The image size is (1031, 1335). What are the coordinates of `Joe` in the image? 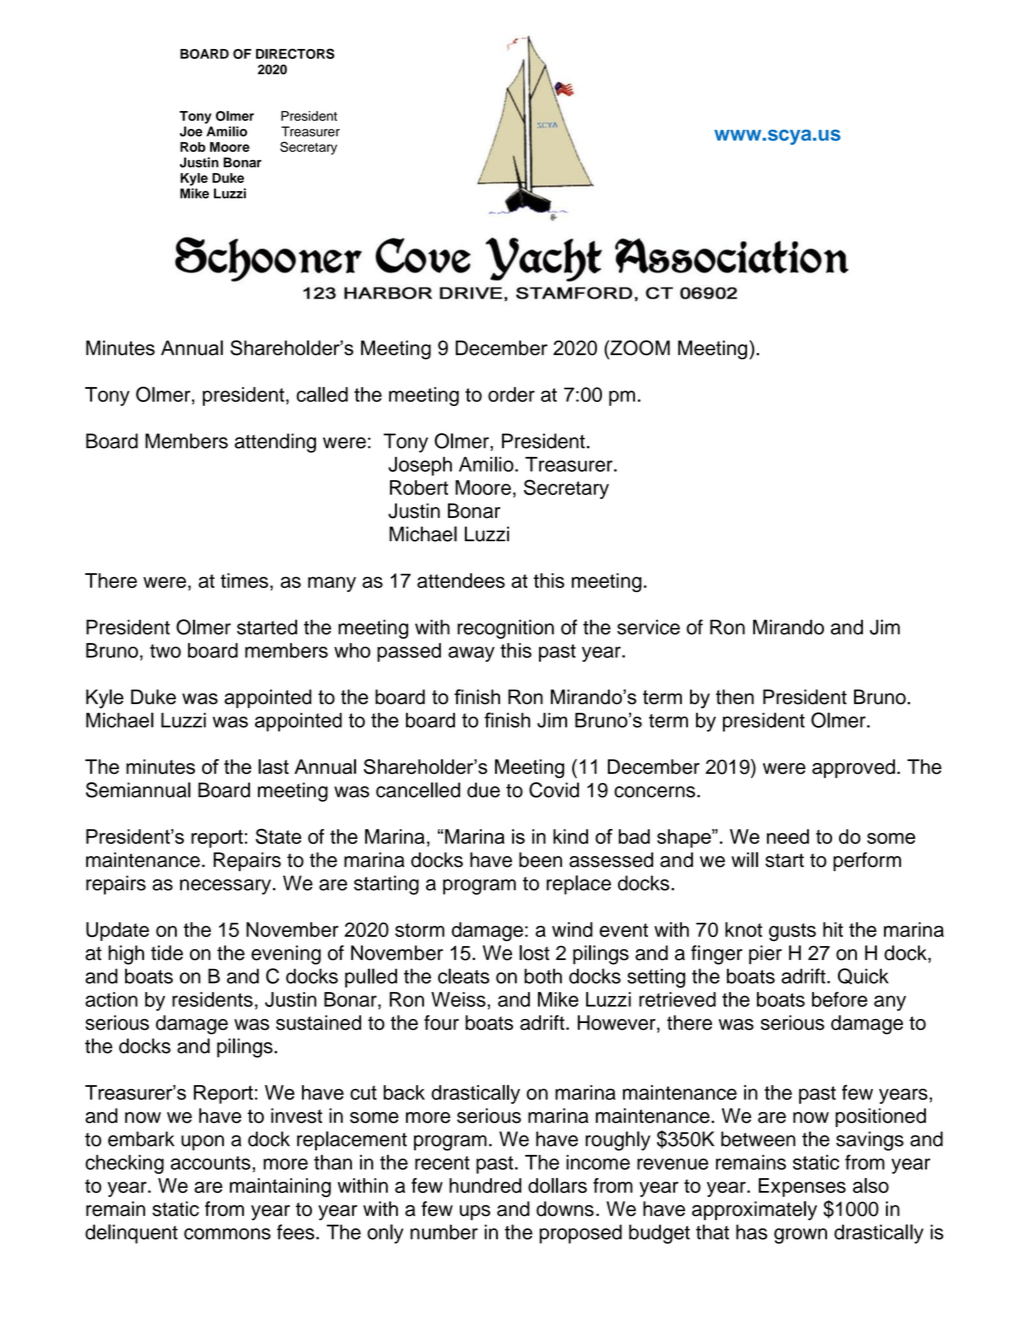 It's located at (191, 131).
